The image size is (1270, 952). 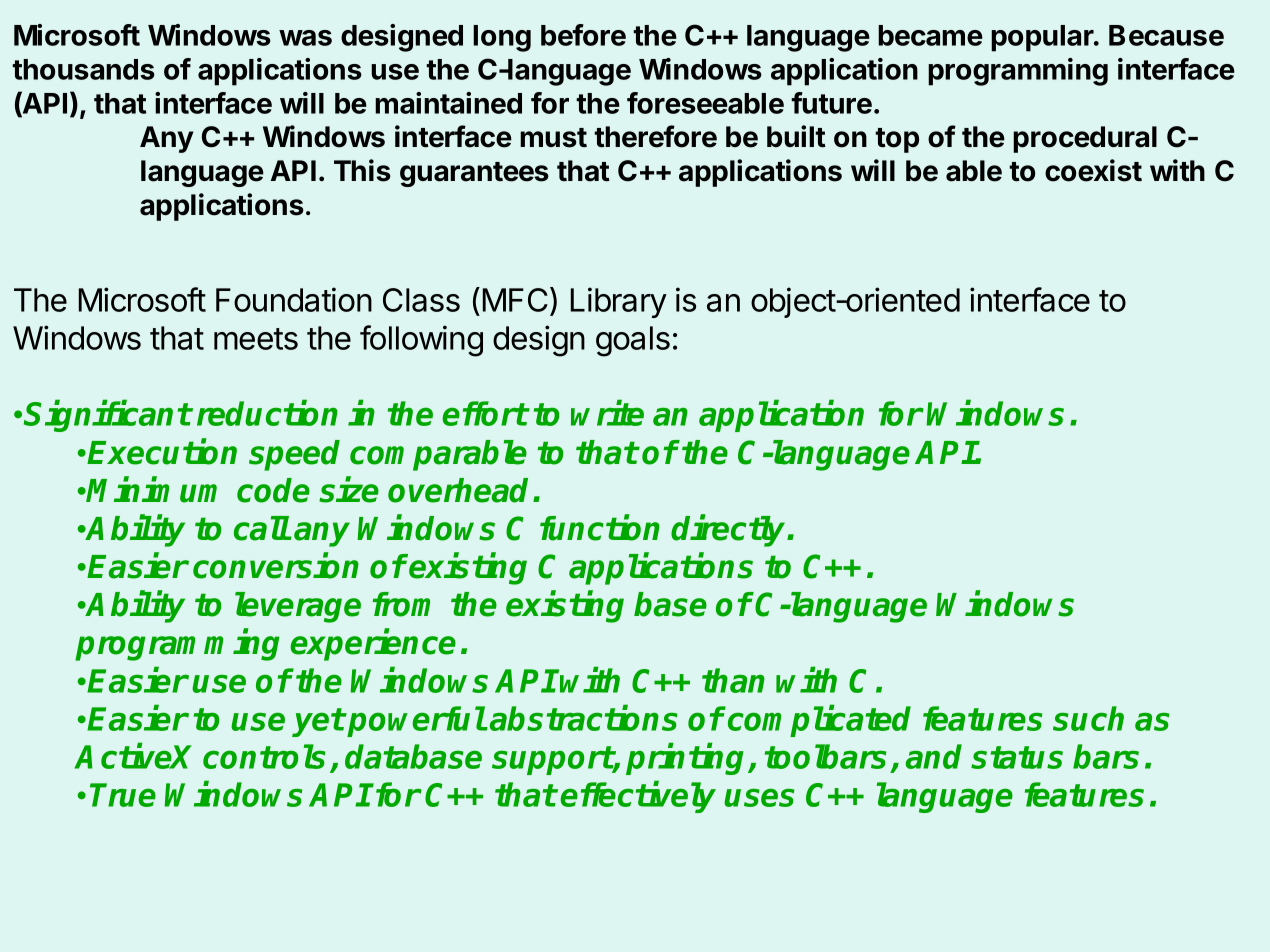 What do you see at coordinates (267, 413) in the page?
I see `reduction` at bounding box center [267, 413].
